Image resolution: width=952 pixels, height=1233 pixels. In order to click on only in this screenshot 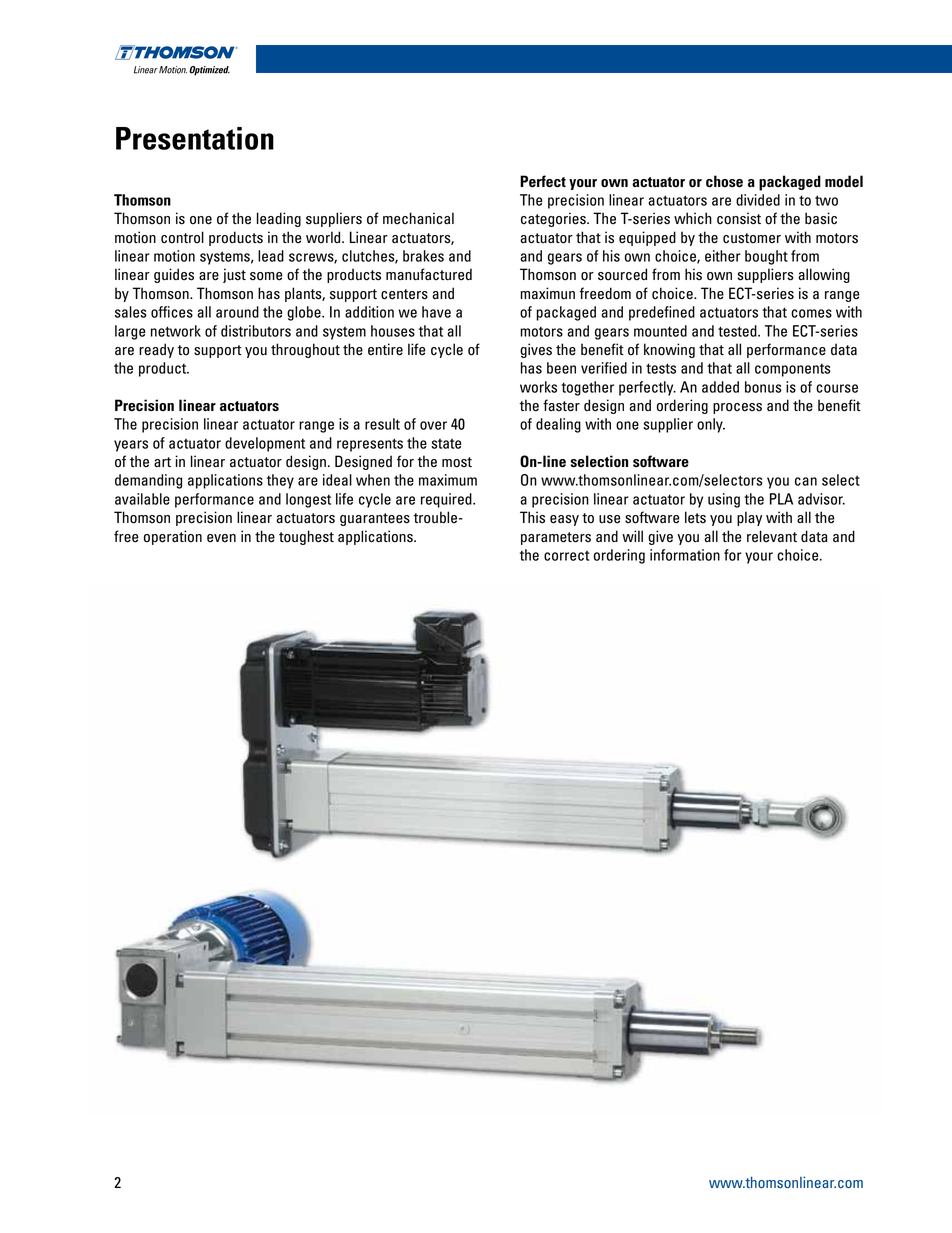, I will do `click(711, 425)`.
